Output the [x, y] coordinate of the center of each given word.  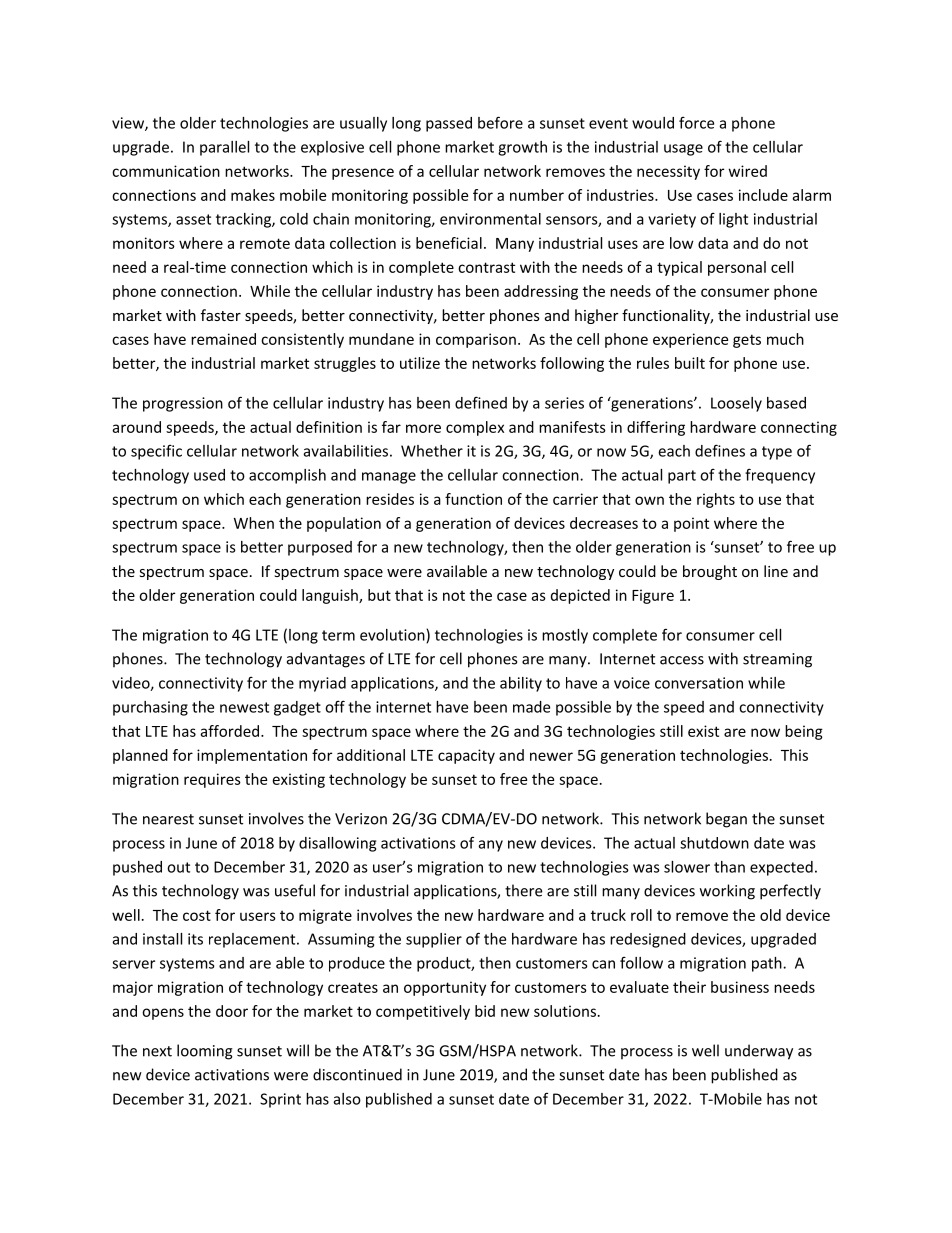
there [523, 890]
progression [183, 404]
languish [331, 596]
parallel [224, 148]
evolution [393, 636]
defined [481, 402]
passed [449, 124]
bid [485, 1011]
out [178, 867]
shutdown [714, 843]
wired [748, 171]
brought [710, 572]
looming [205, 1052]
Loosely [736, 404]
